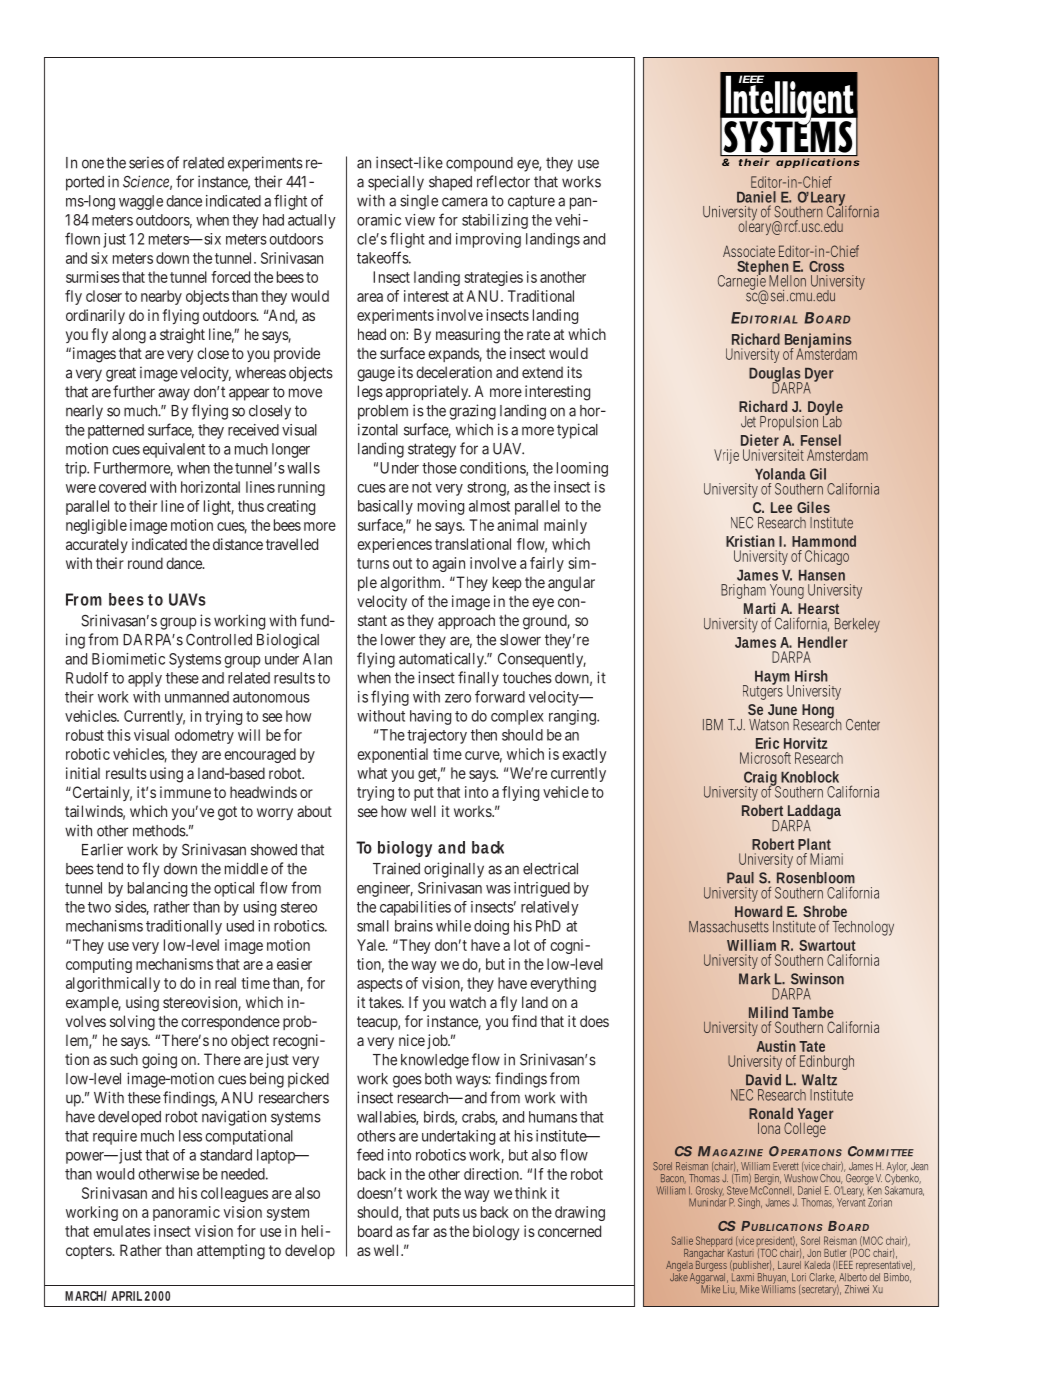 The height and width of the screenshot is (1374, 1062). I want to click on equivalent, so click(174, 450).
